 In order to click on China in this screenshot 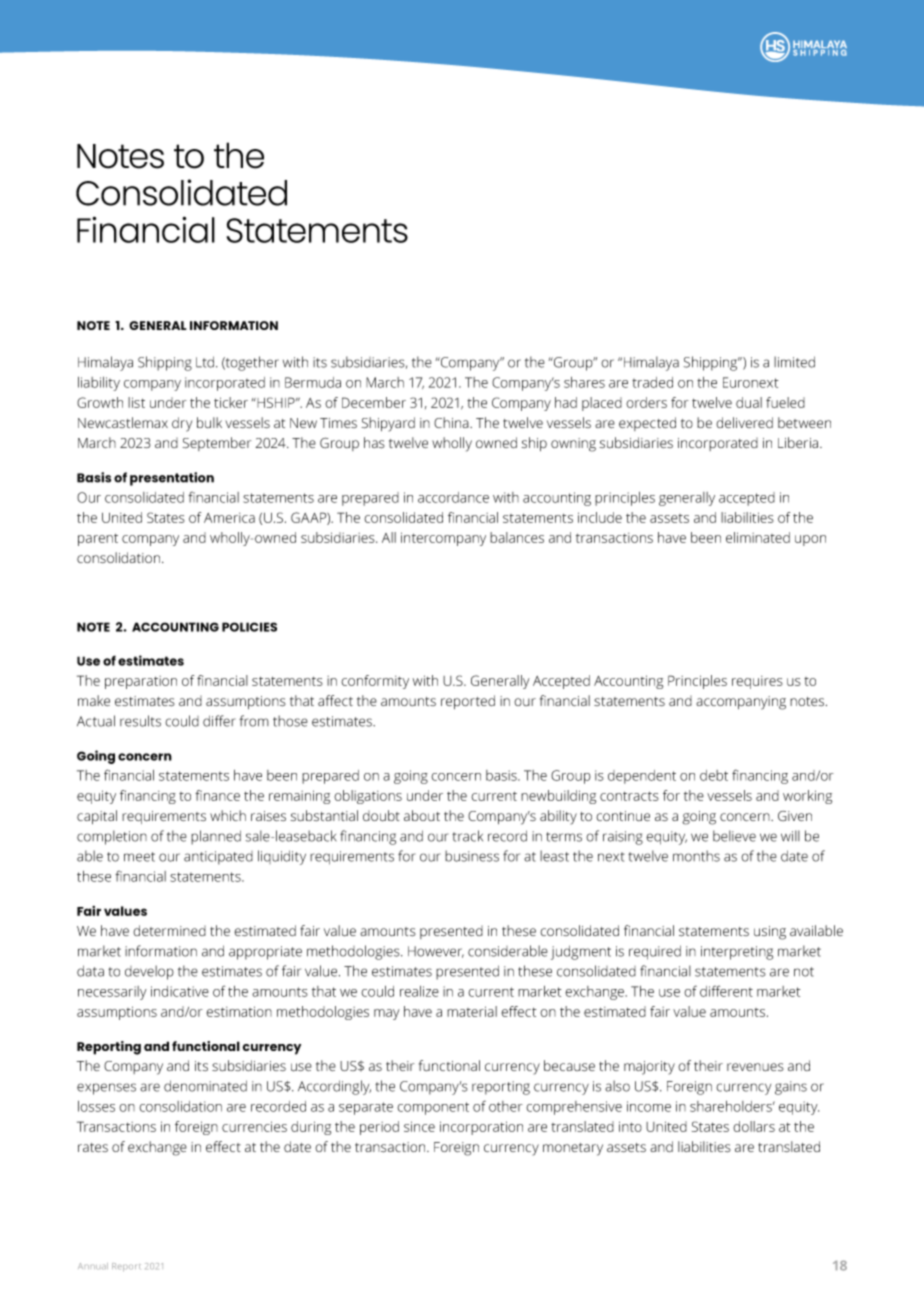, I will do `click(452, 422)`.
